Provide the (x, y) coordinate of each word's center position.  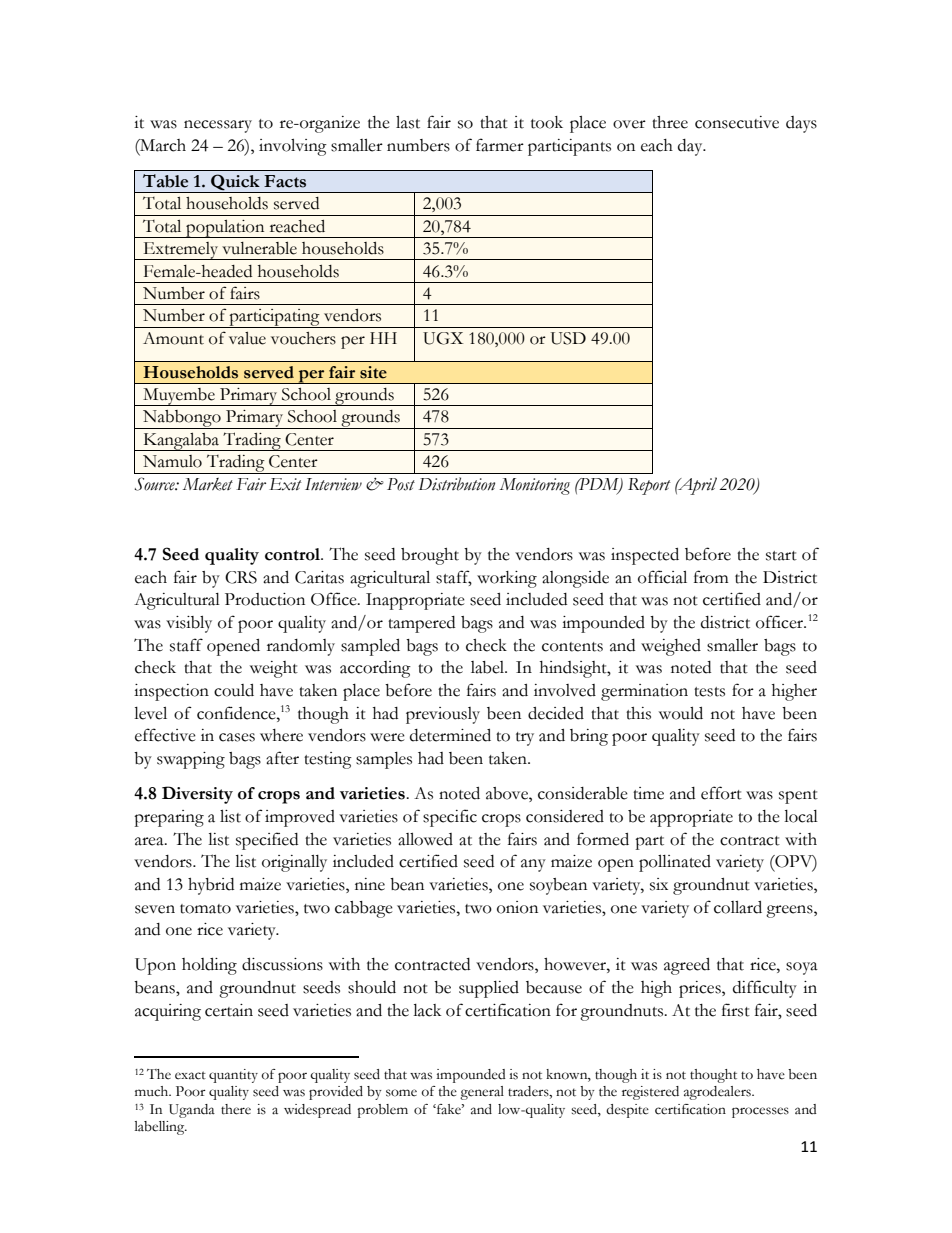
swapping (191, 760)
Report (649, 486)
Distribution (457, 484)
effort (721, 793)
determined (450, 735)
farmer (500, 145)
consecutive (737, 122)
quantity (233, 1076)
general (482, 1093)
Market (208, 484)
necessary (218, 126)
